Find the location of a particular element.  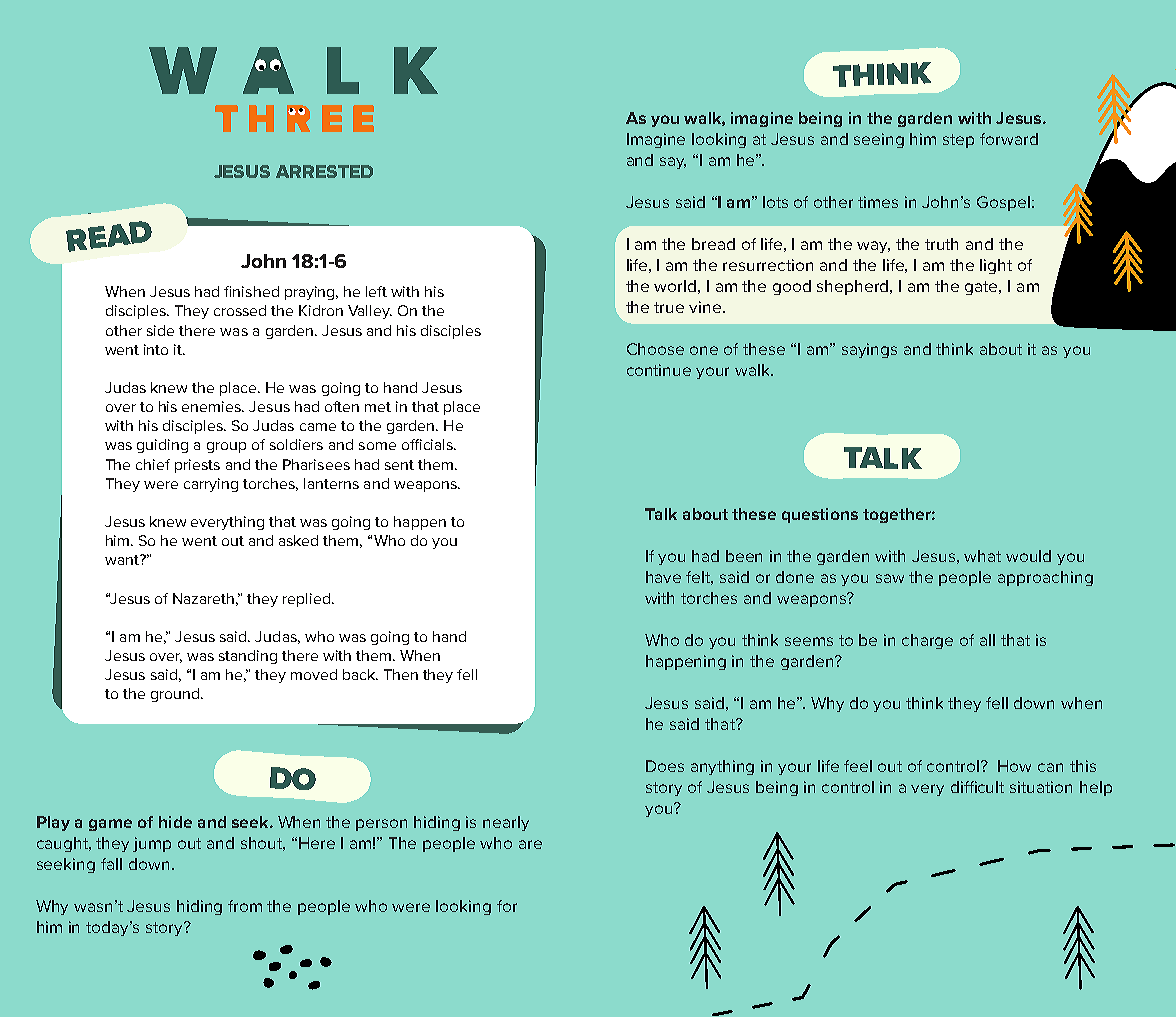

ARRESTED is located at coordinates (324, 171).
